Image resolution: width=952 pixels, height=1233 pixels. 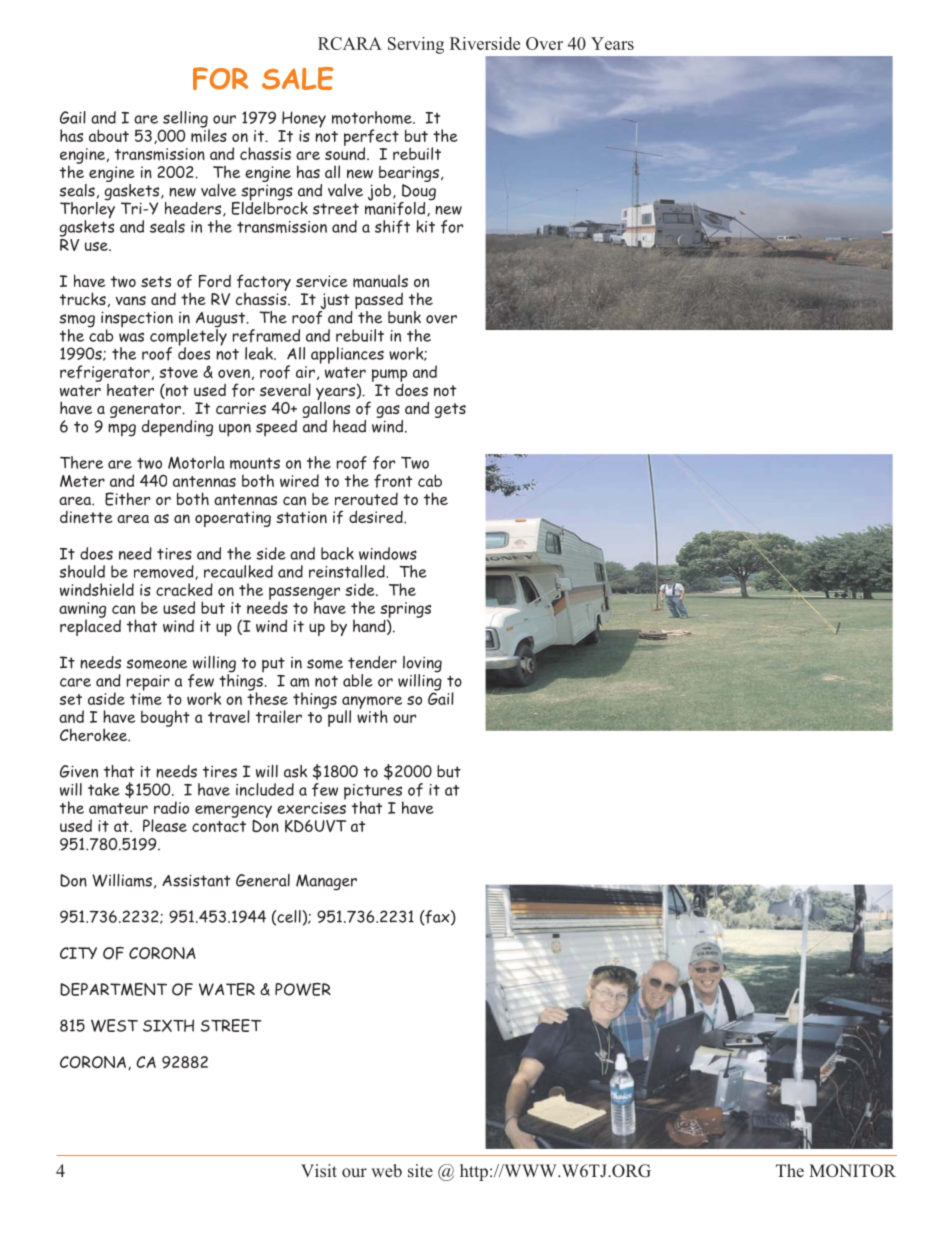 What do you see at coordinates (422, 665) in the screenshot?
I see `loving` at bounding box center [422, 665].
